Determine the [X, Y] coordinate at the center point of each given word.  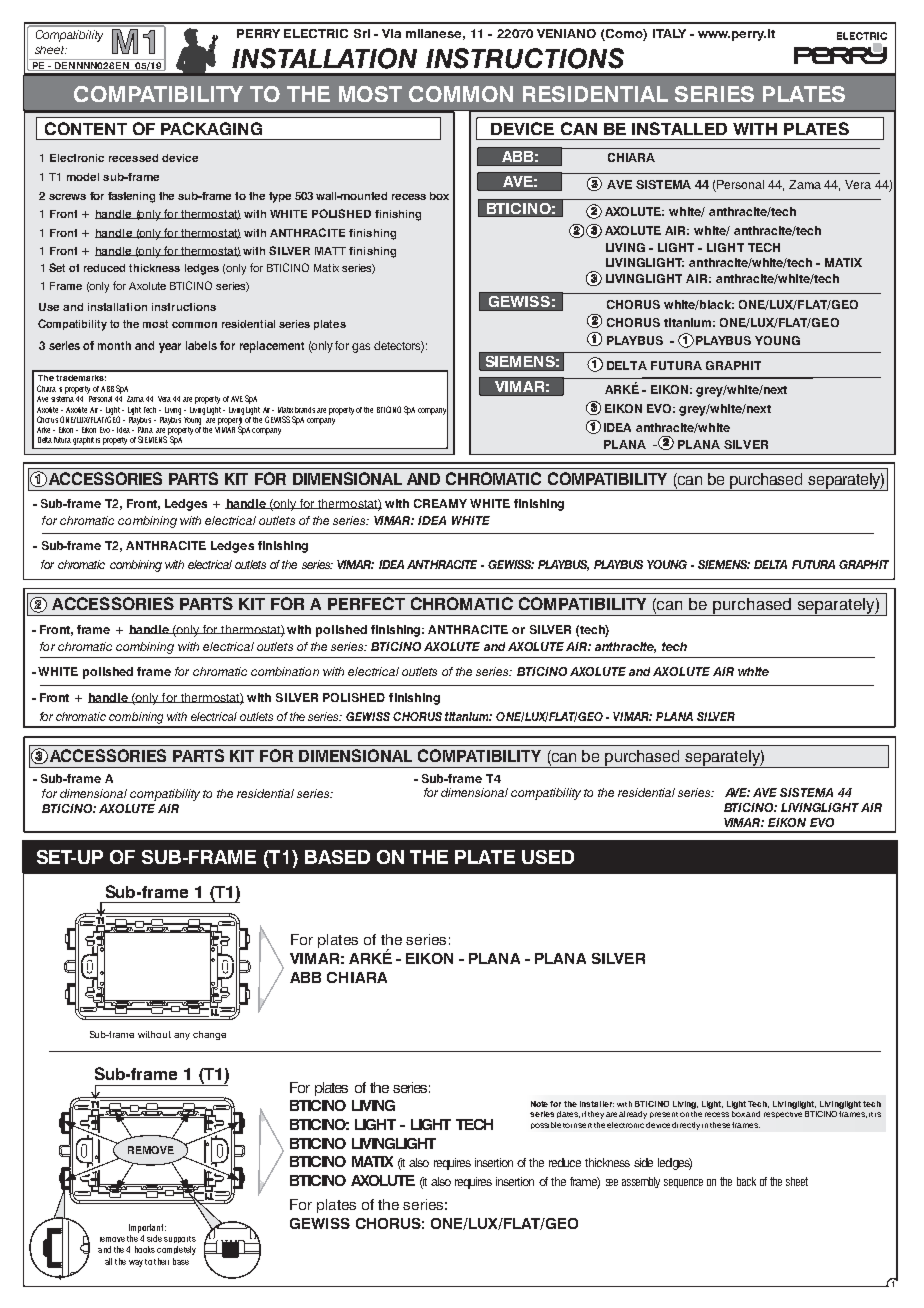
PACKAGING [211, 128]
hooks [145, 1249]
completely [176, 1250]
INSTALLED [679, 128]
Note [541, 1104]
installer [597, 1104]
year [170, 348]
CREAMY [440, 503]
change [209, 1035]
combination [285, 671]
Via [391, 33]
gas [361, 348]
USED [548, 857]
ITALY [669, 33]
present [664, 1115]
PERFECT [366, 603]
